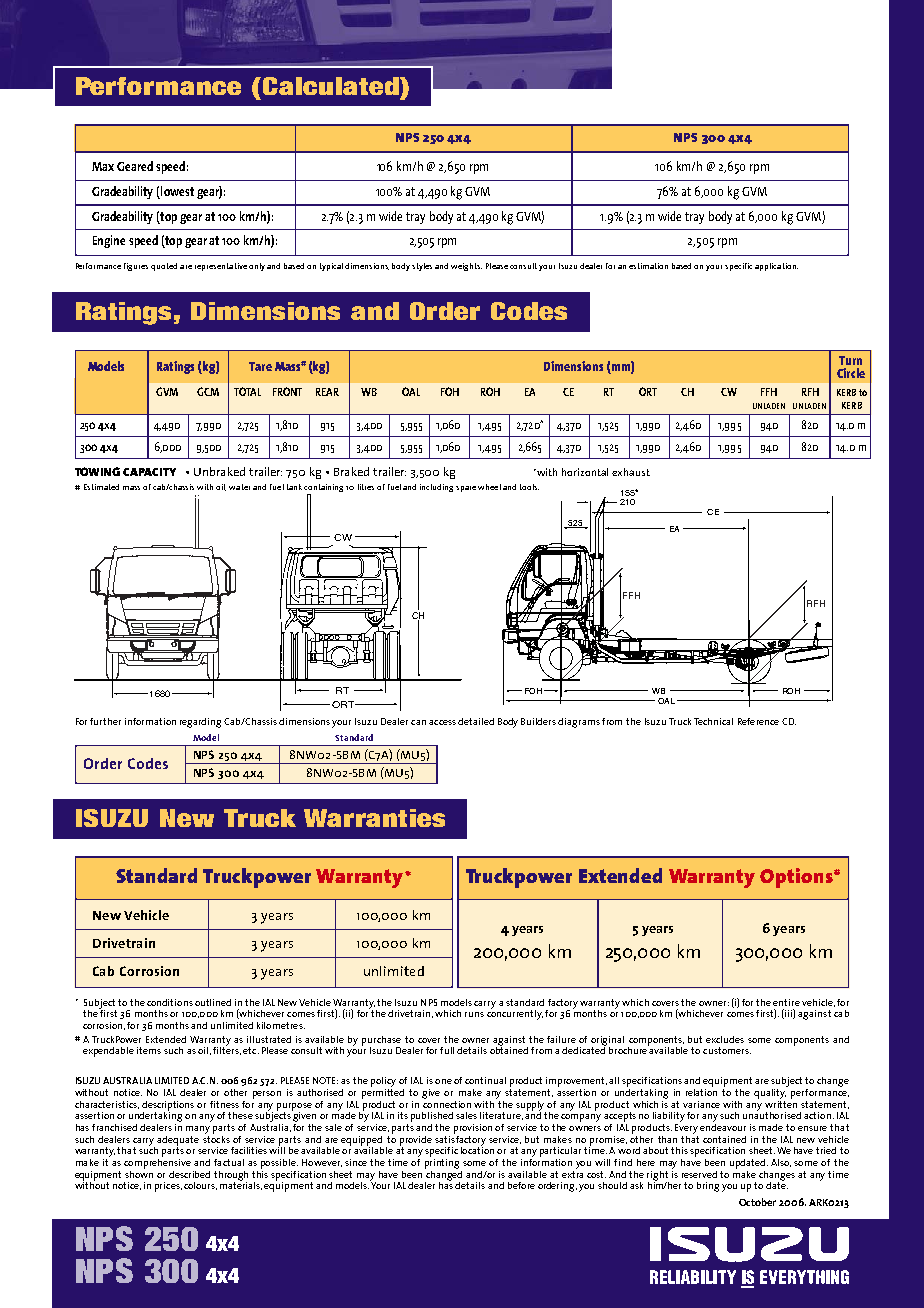 The width and height of the document is (924, 1308). Describe the element at coordinates (781, 1163) in the document. I see `Also` at that location.
